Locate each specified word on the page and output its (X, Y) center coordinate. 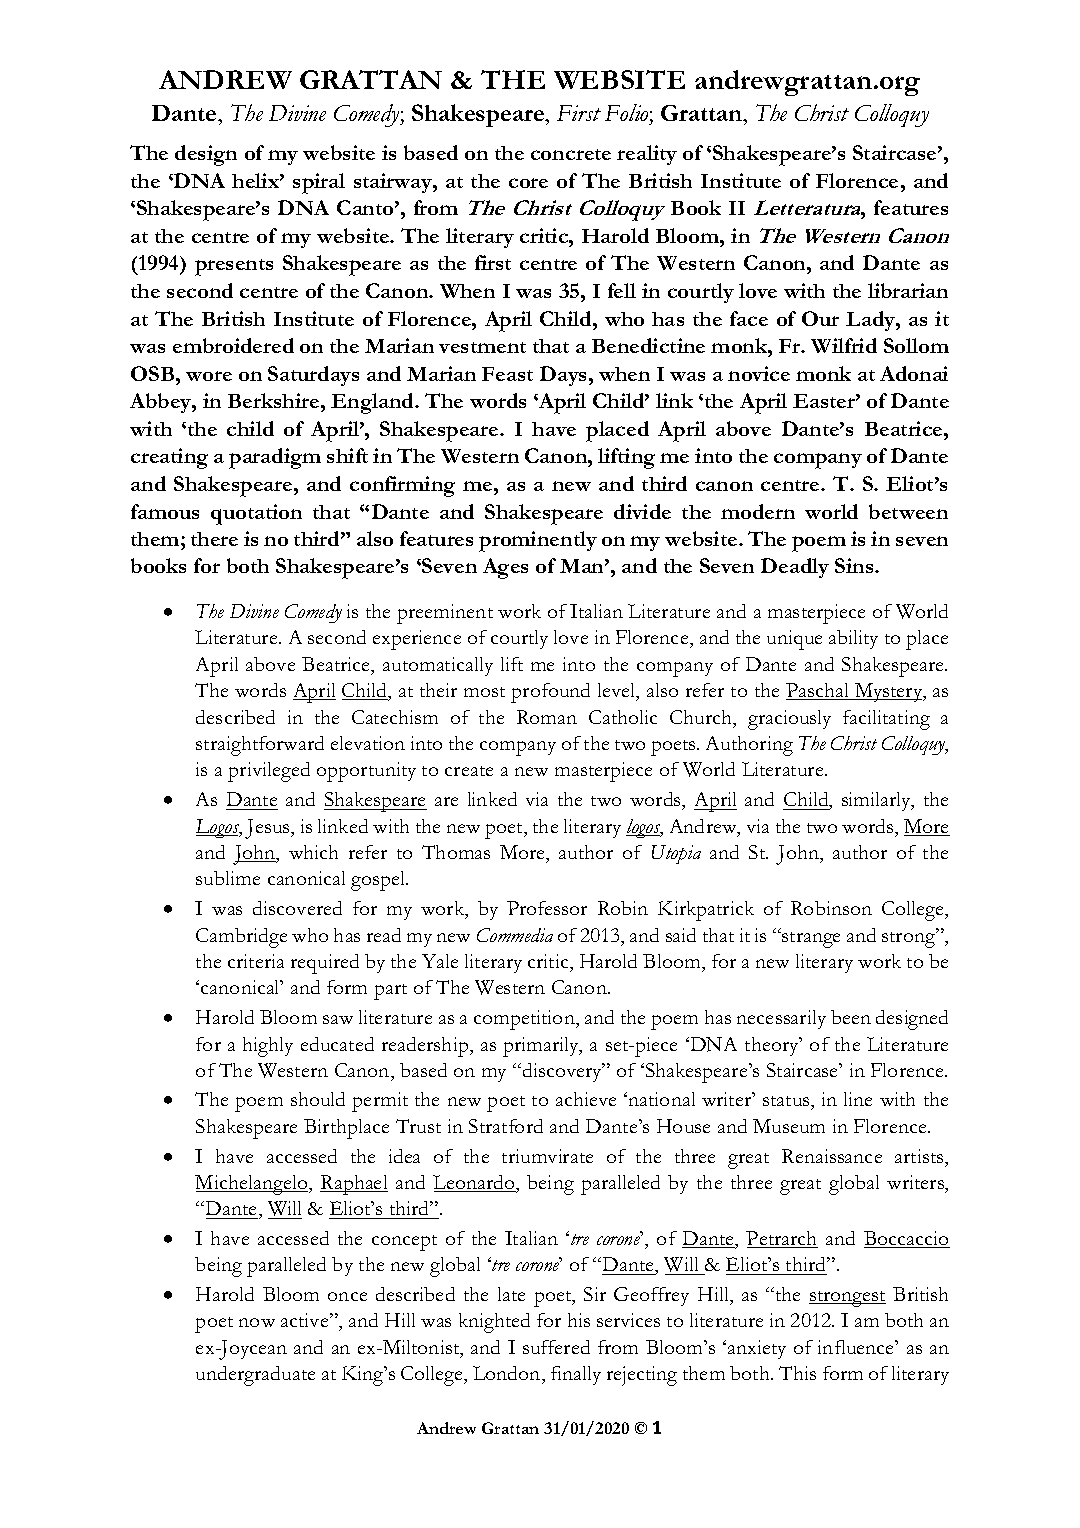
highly (268, 1047)
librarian (908, 290)
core (528, 183)
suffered (556, 1347)
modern (758, 511)
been (851, 1017)
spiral (319, 183)
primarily (542, 1047)
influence (857, 1347)
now (257, 1322)
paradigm (275, 458)
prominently (538, 541)
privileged (269, 772)
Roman (547, 717)
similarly (878, 801)
